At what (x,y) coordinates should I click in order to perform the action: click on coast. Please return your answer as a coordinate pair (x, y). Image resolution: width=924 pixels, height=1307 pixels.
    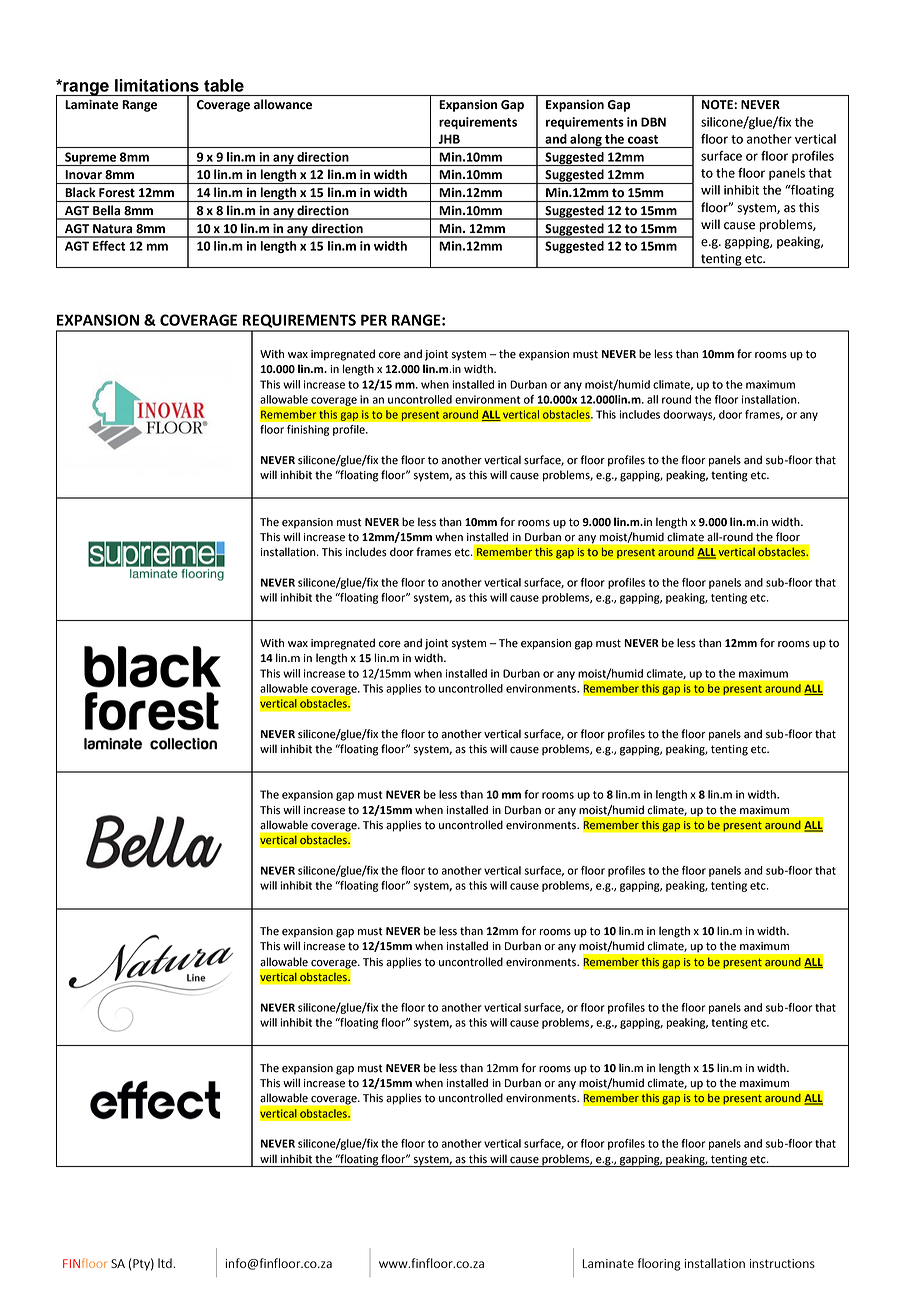
    Looking at the image, I should click on (643, 139).
